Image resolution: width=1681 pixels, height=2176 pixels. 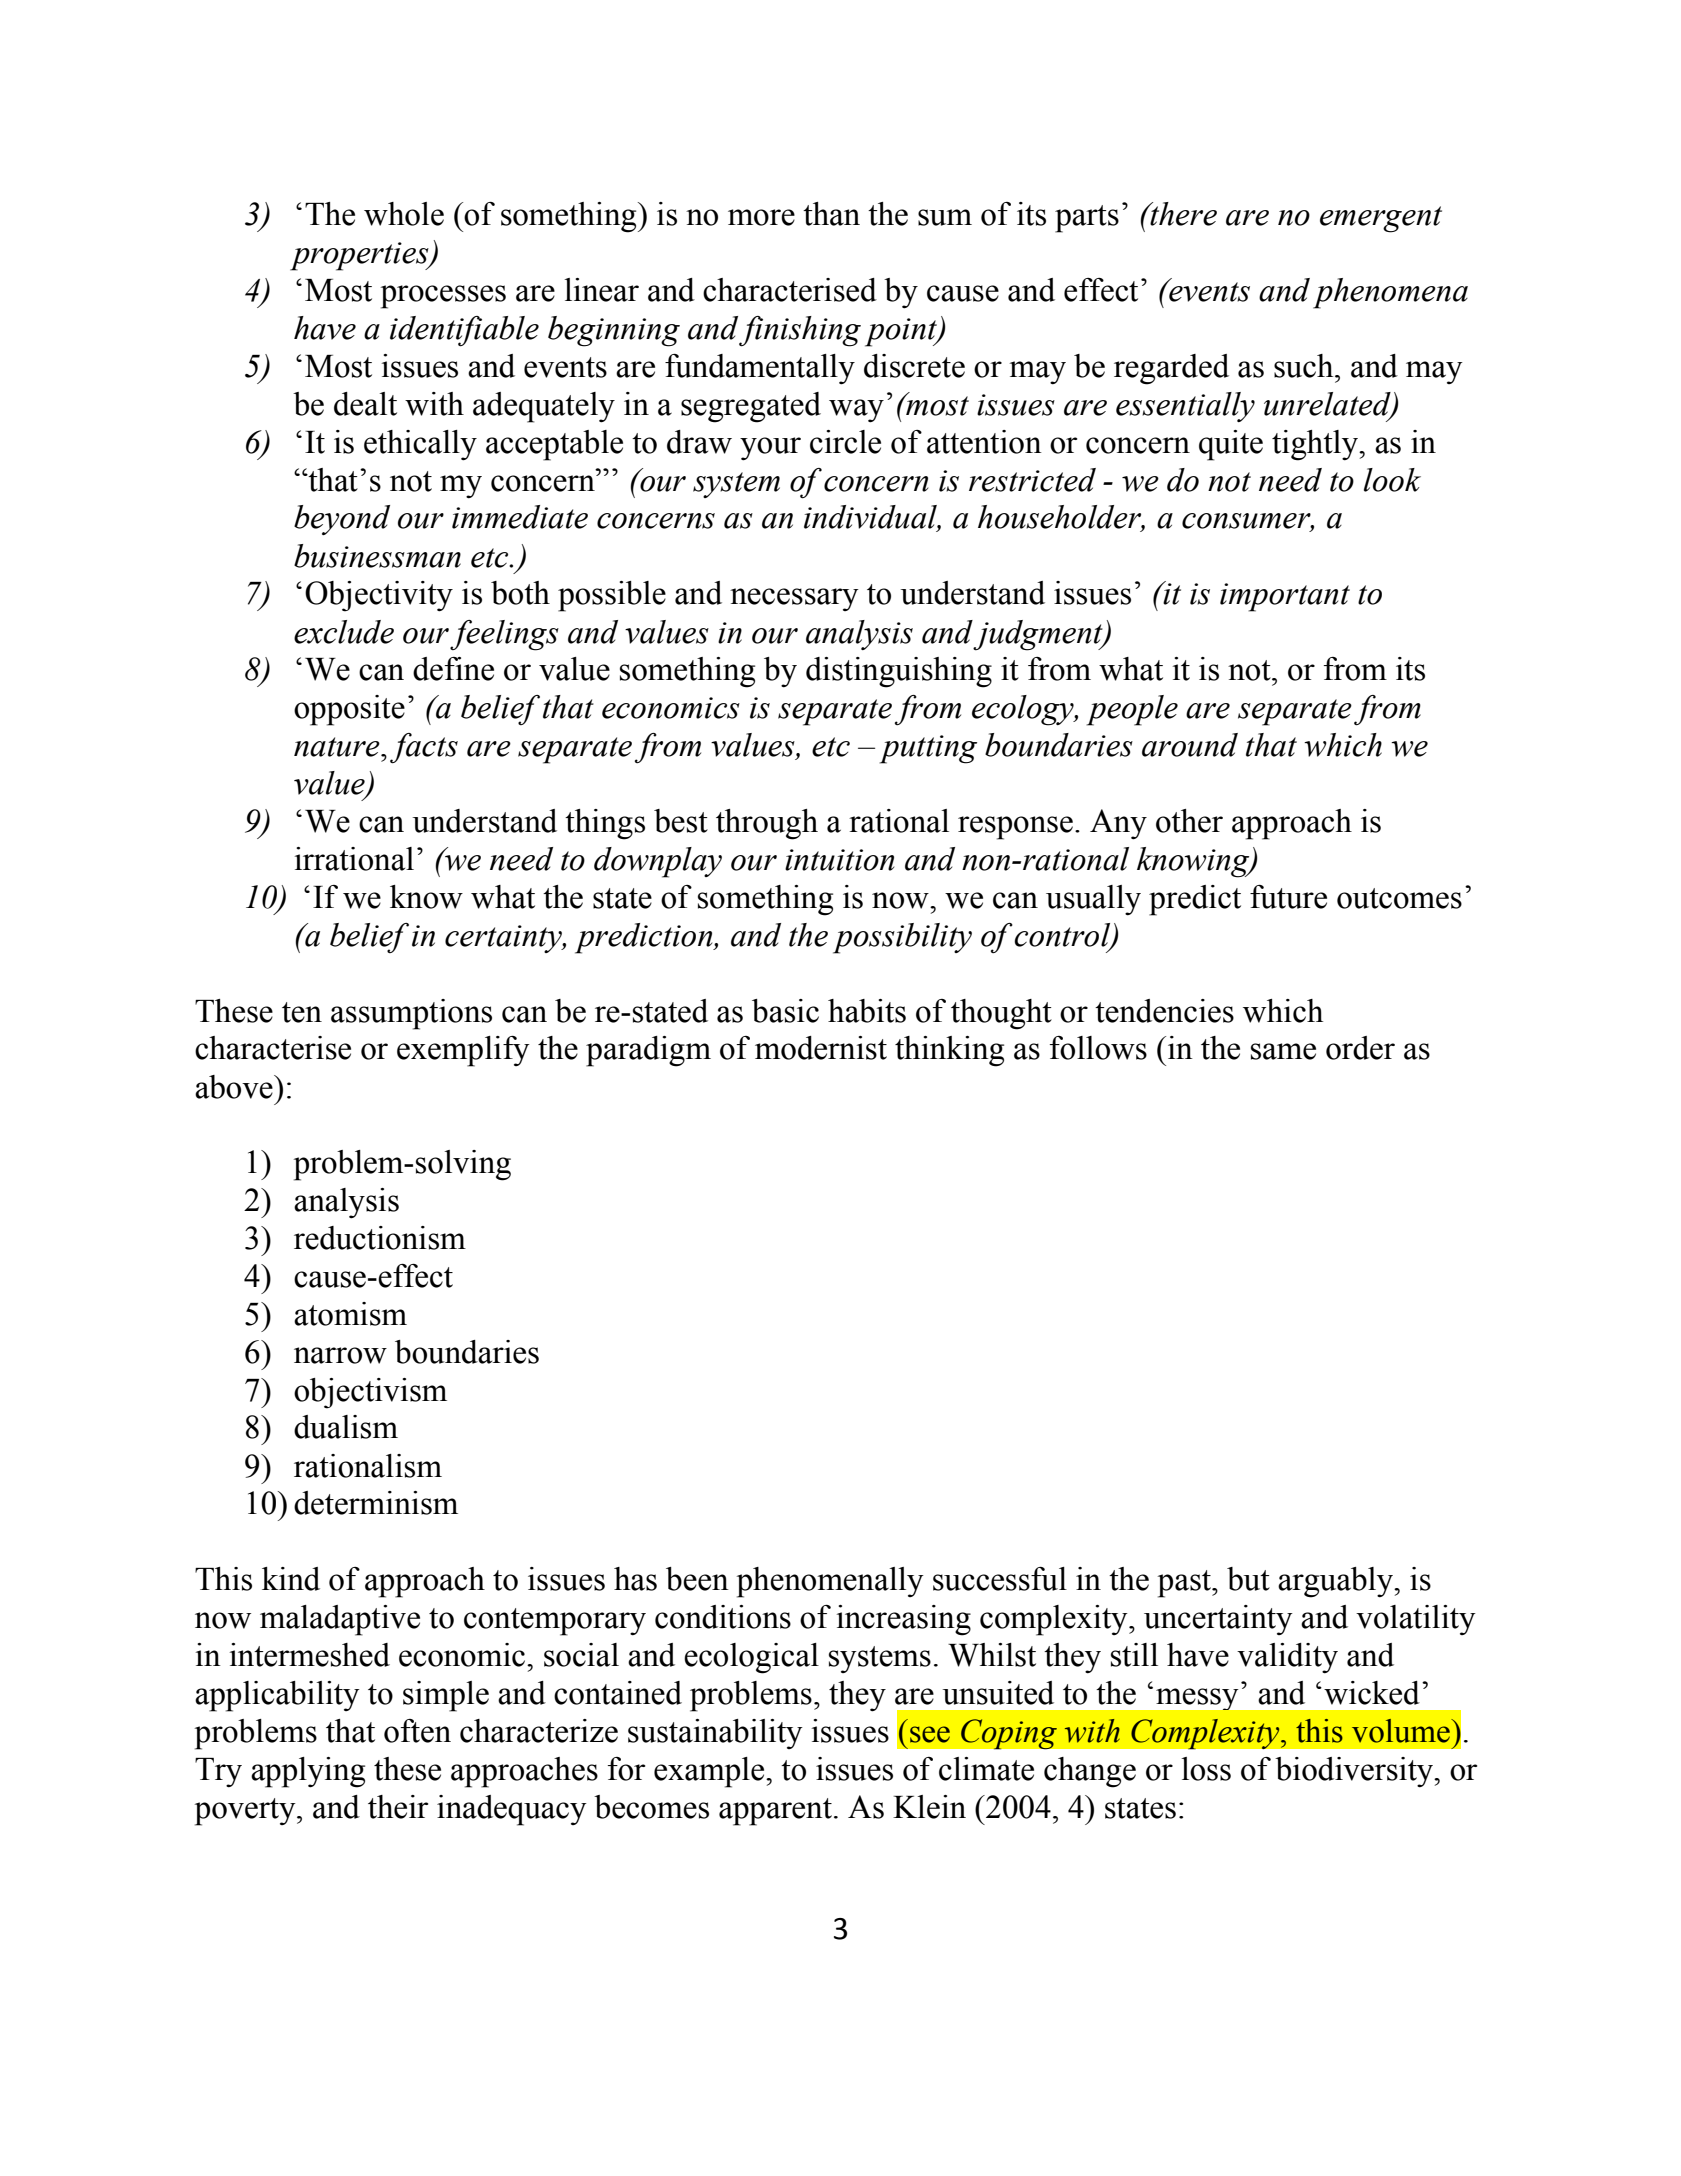 I want to click on there, so click(x=1183, y=214).
